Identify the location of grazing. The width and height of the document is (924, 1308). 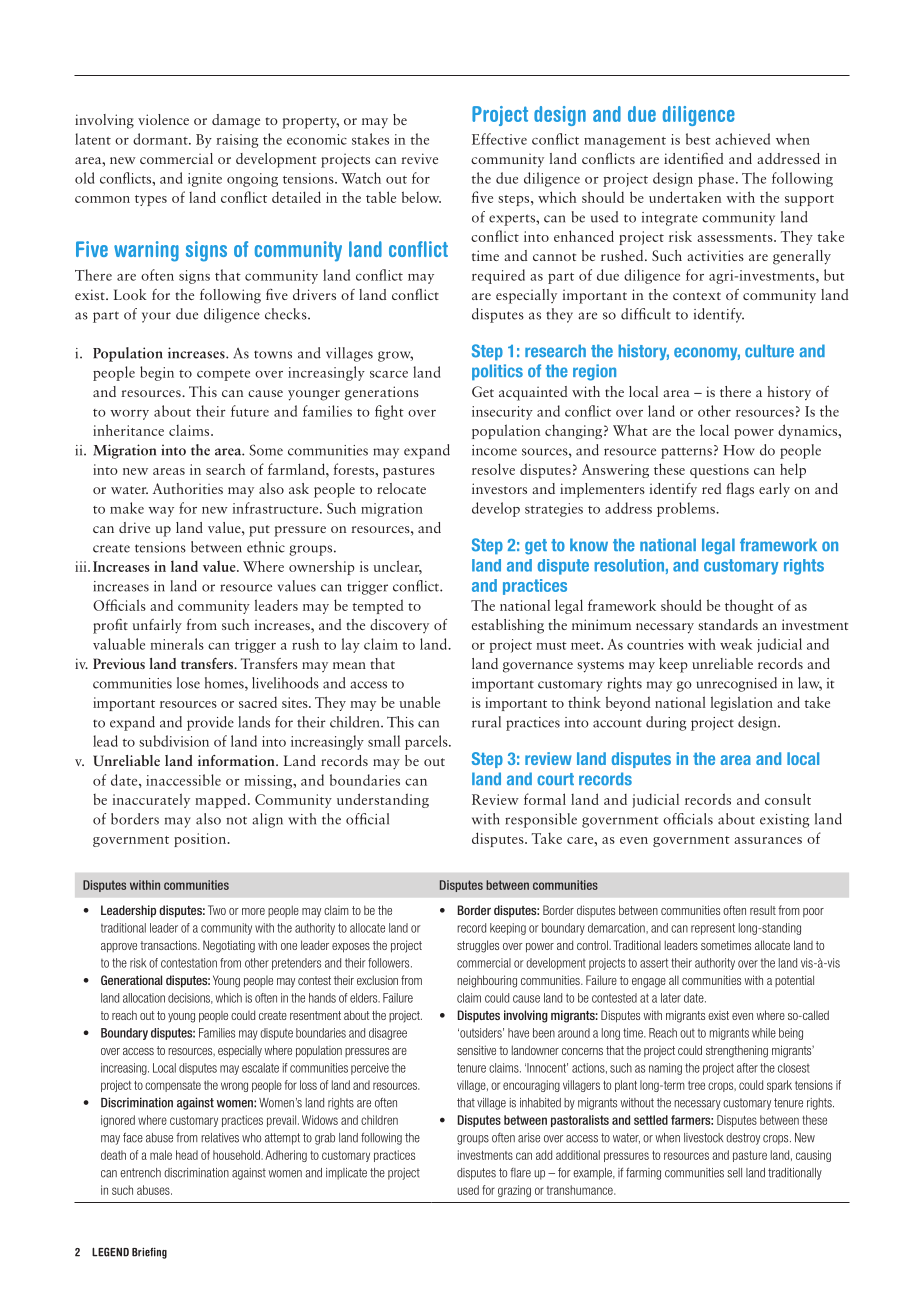
(514, 1191).
